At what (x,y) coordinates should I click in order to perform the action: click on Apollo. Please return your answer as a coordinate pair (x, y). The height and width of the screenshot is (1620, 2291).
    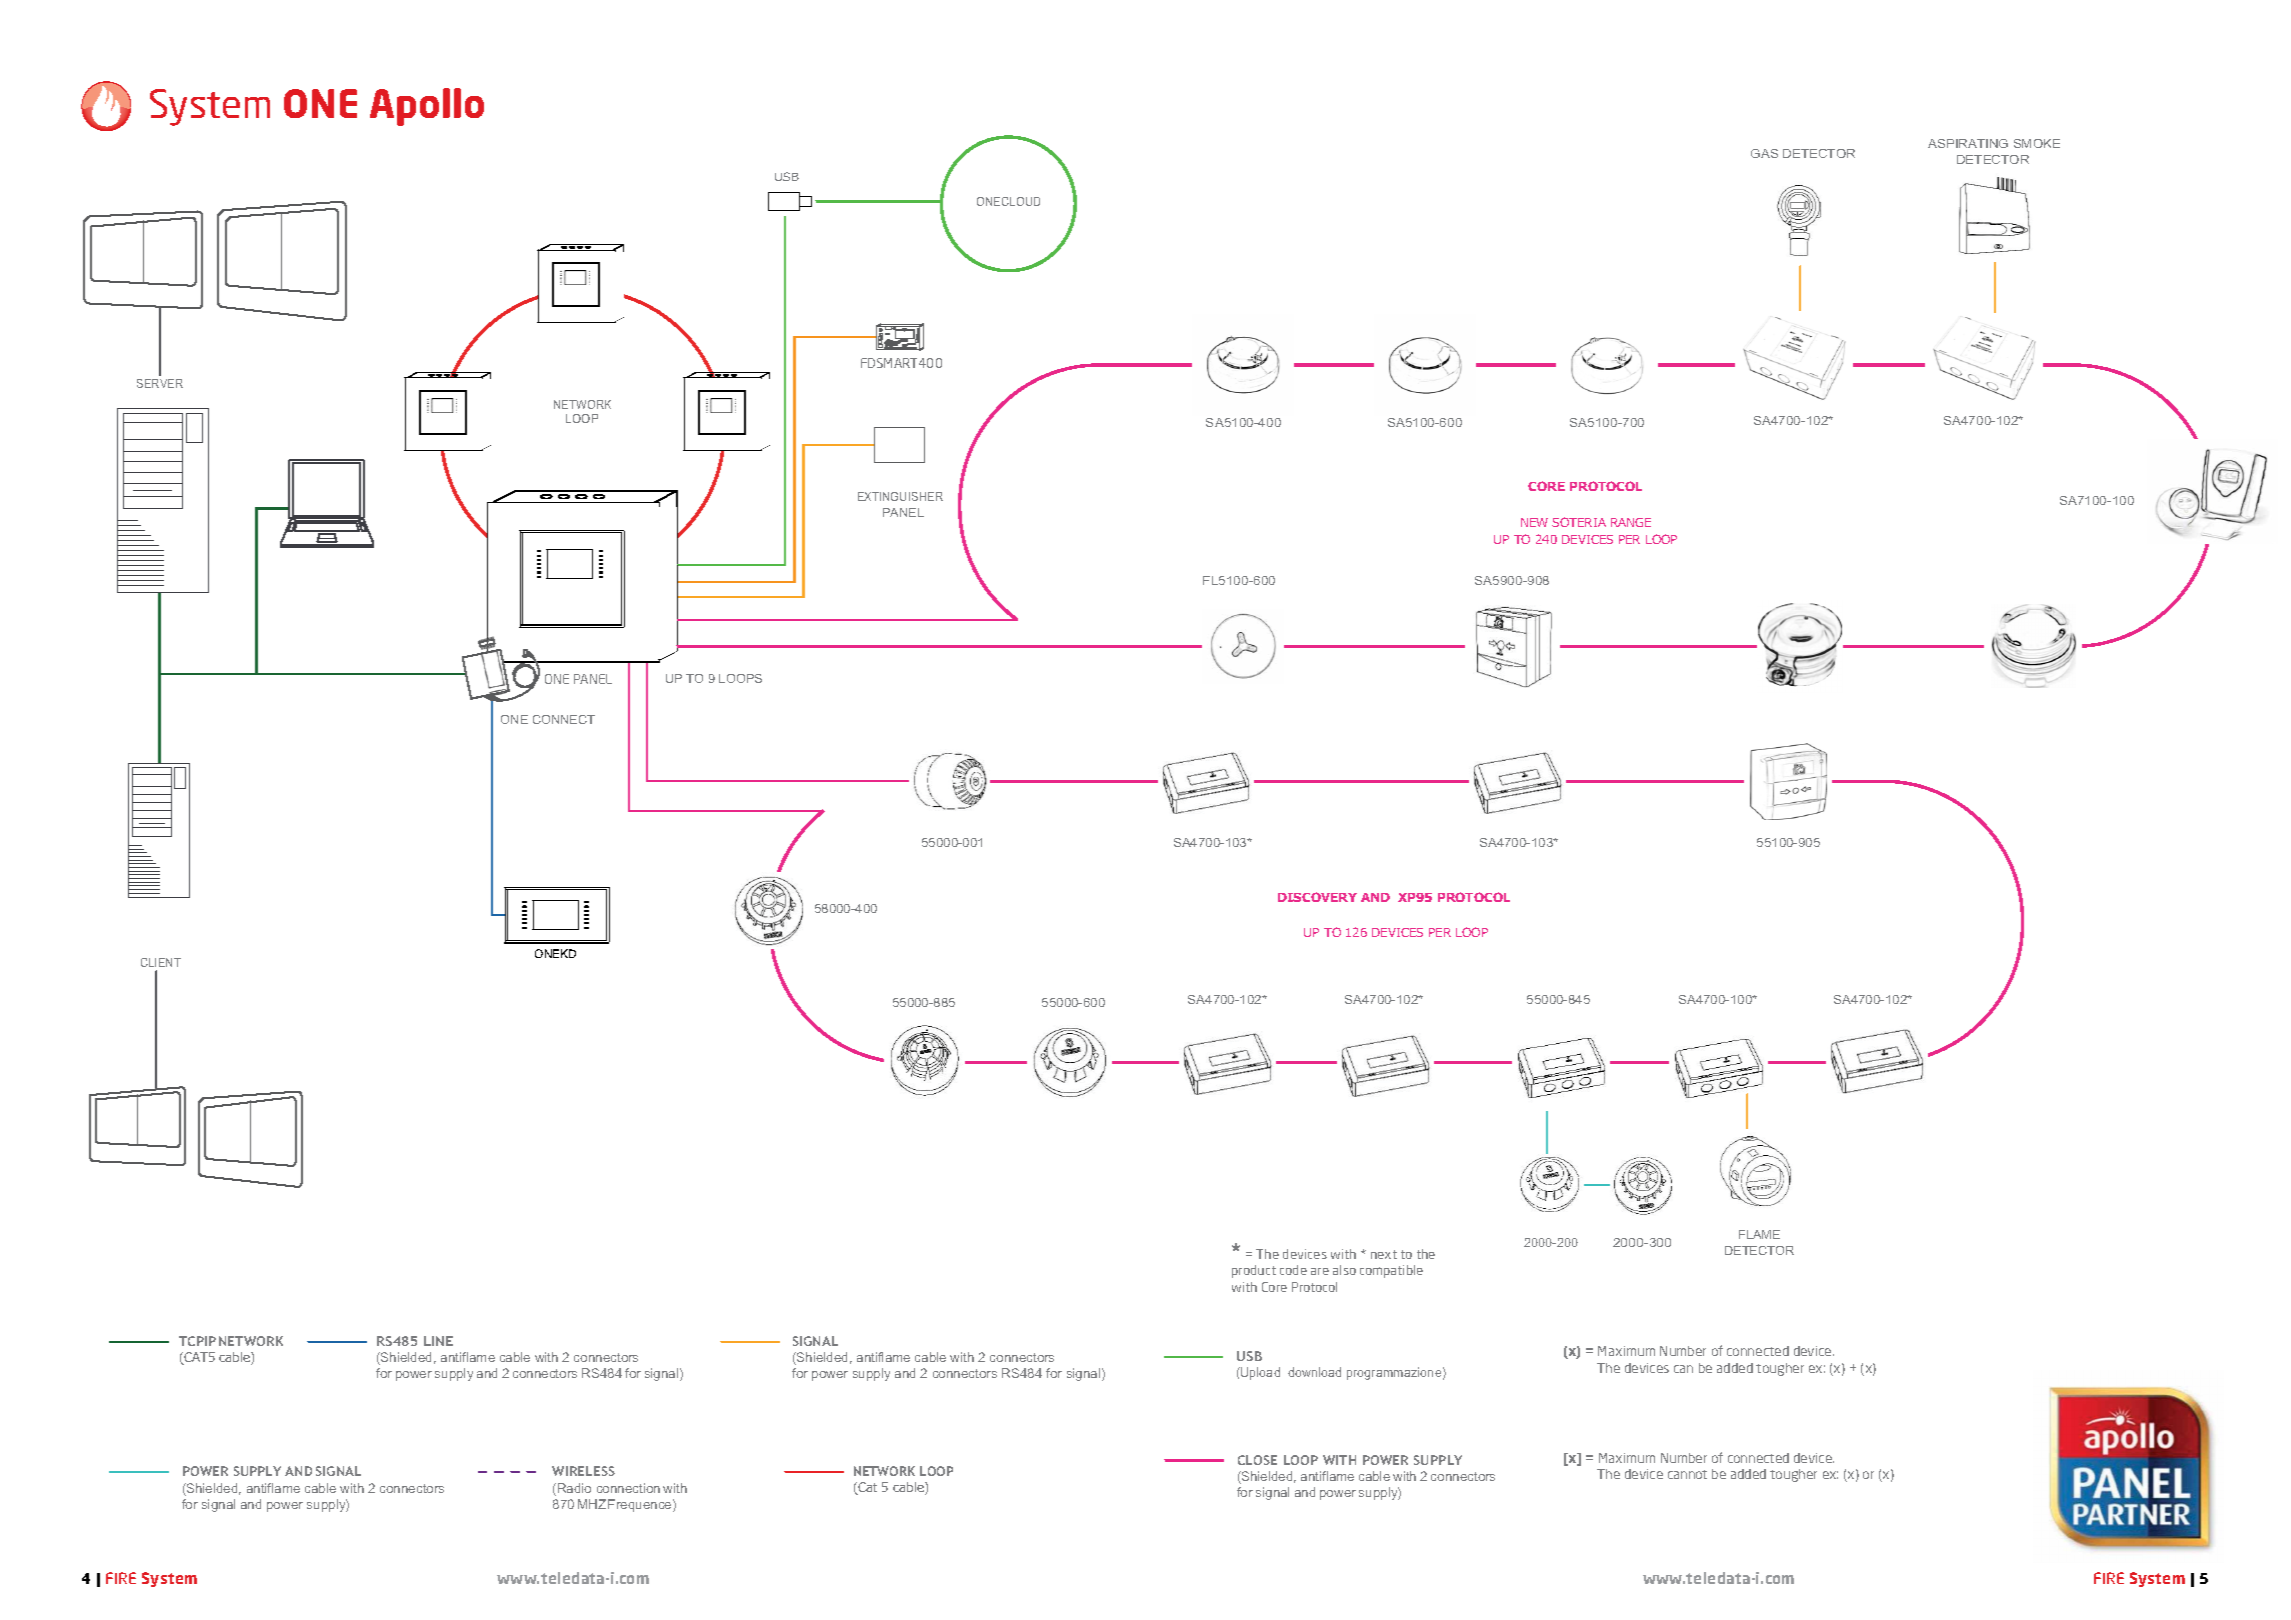
    Looking at the image, I should click on (427, 107).
